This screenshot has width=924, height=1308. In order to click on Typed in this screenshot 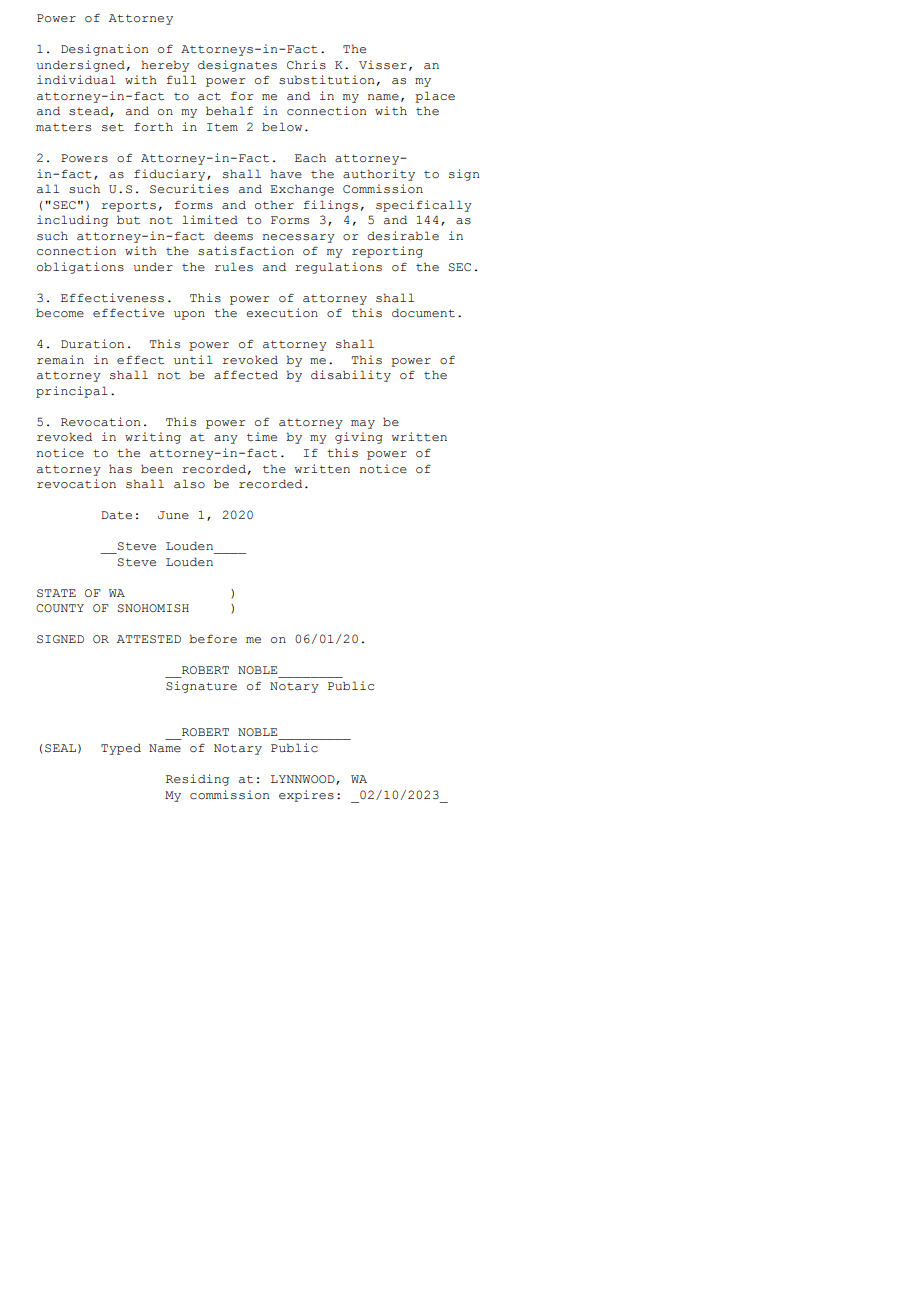, I will do `click(121, 749)`.
